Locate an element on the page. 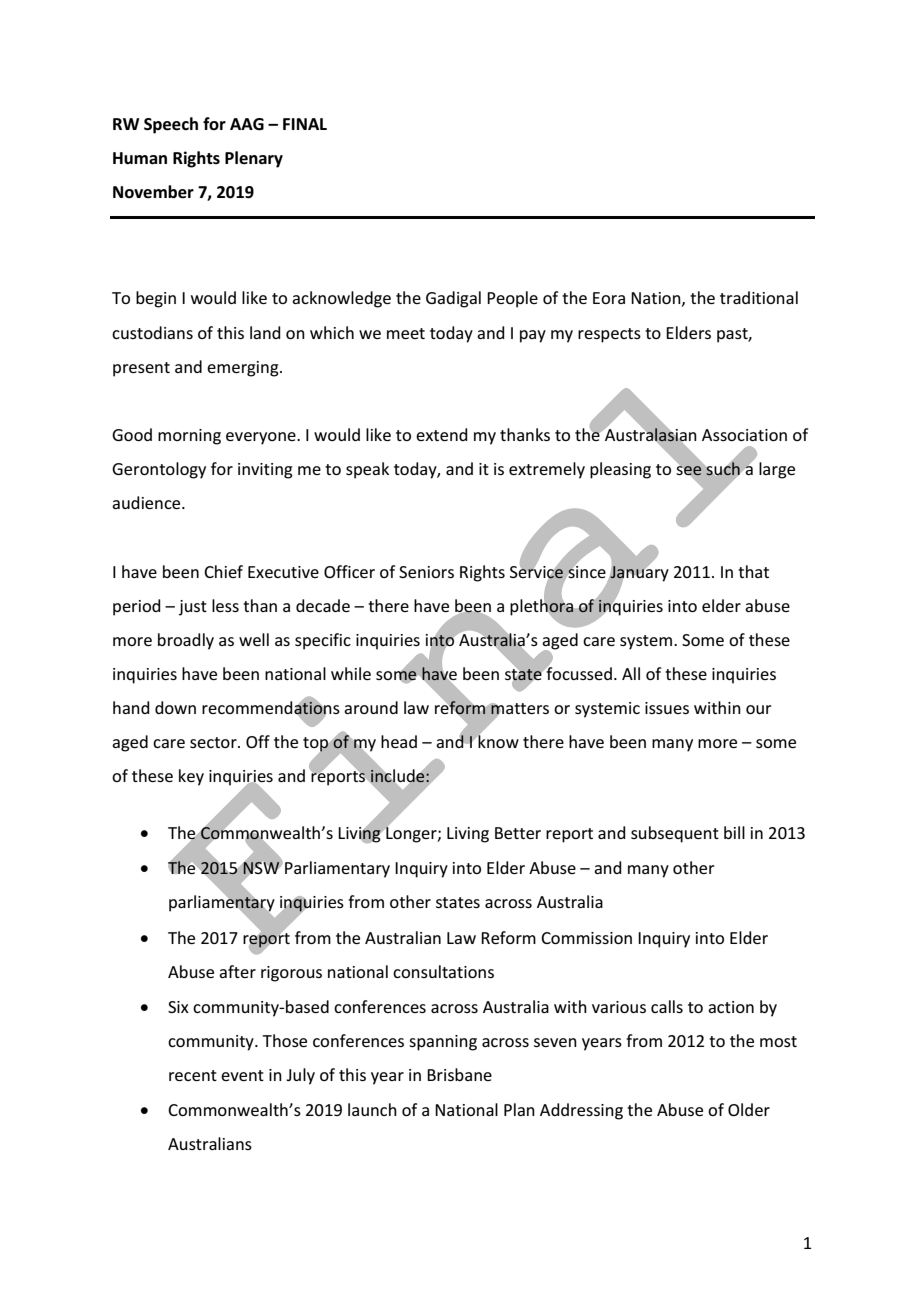  head is located at coordinates (399, 741).
